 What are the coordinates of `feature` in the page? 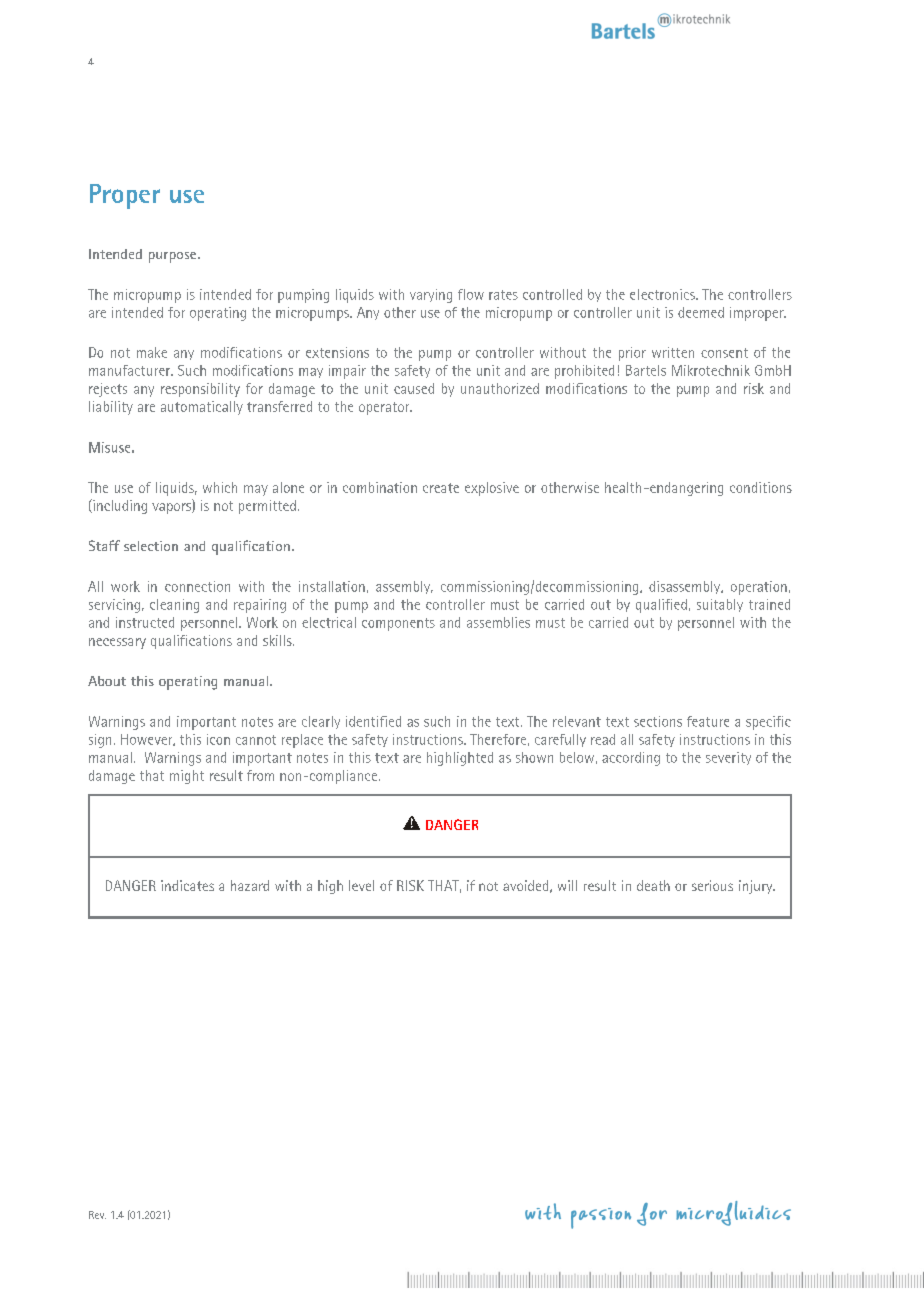 It's located at (708, 721).
